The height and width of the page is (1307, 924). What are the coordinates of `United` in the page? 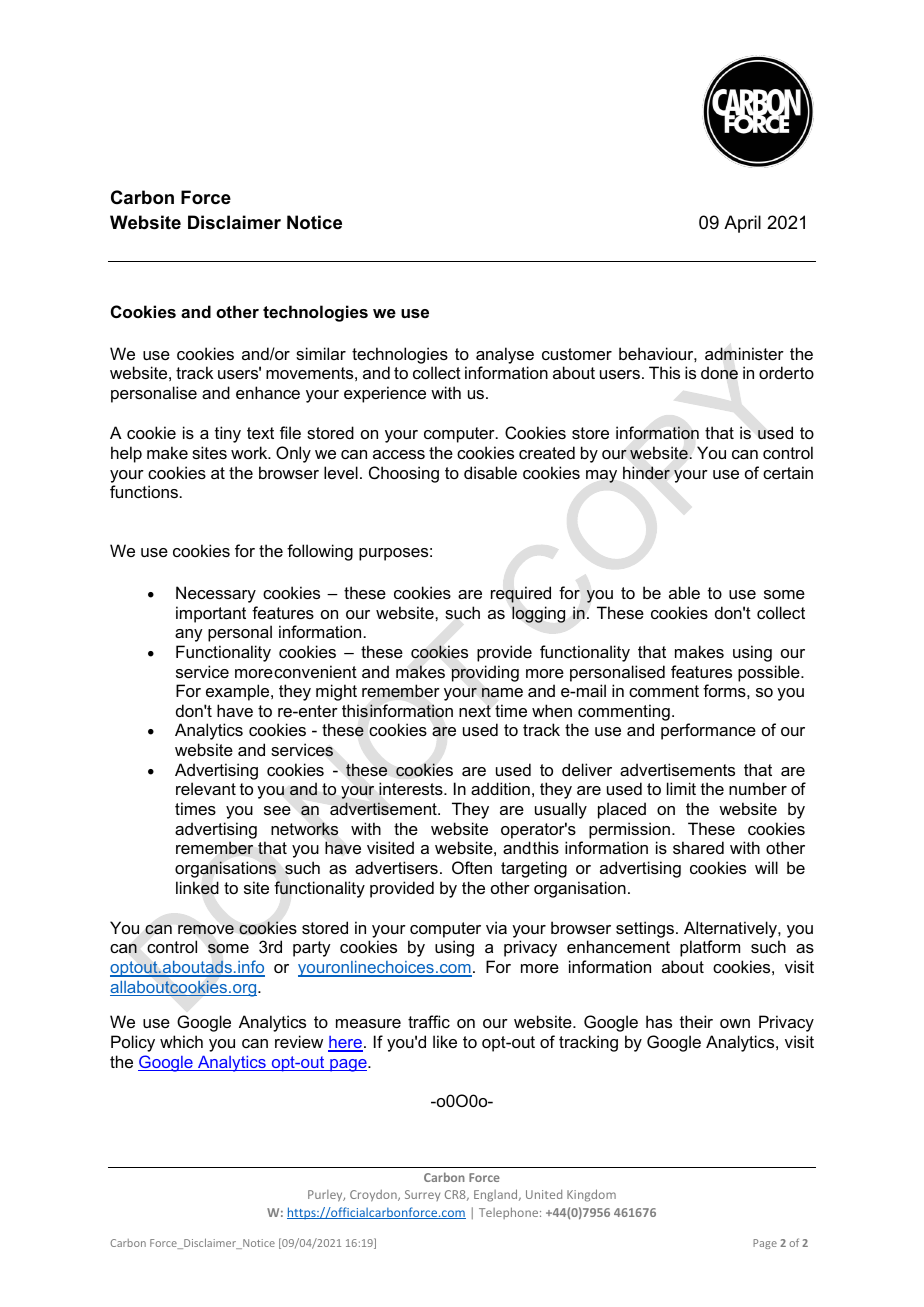 It's located at (544, 1194).
